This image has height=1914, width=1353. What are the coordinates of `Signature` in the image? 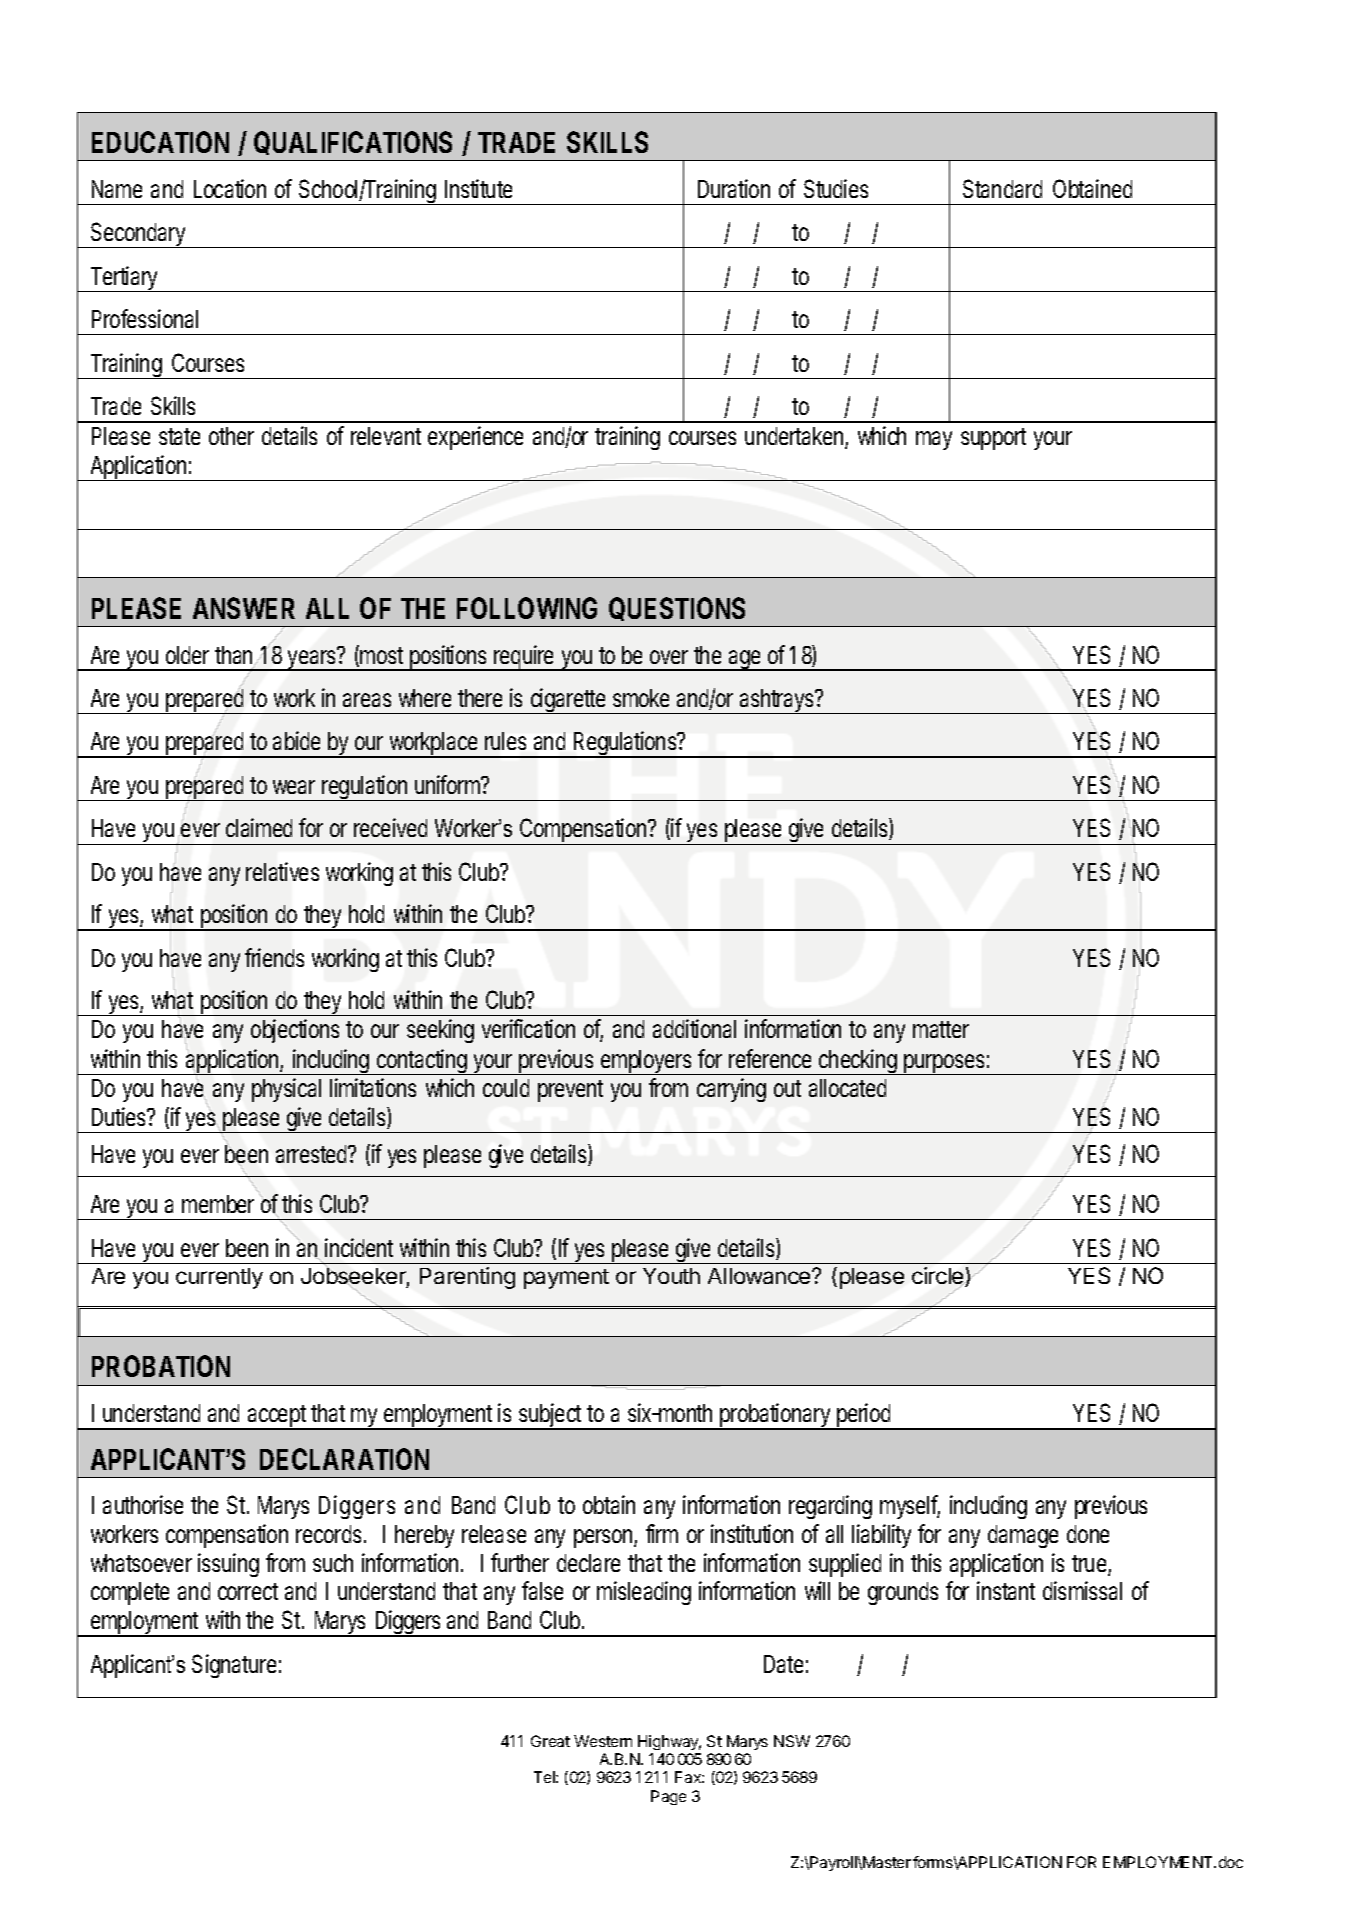 It's located at (234, 1666).
